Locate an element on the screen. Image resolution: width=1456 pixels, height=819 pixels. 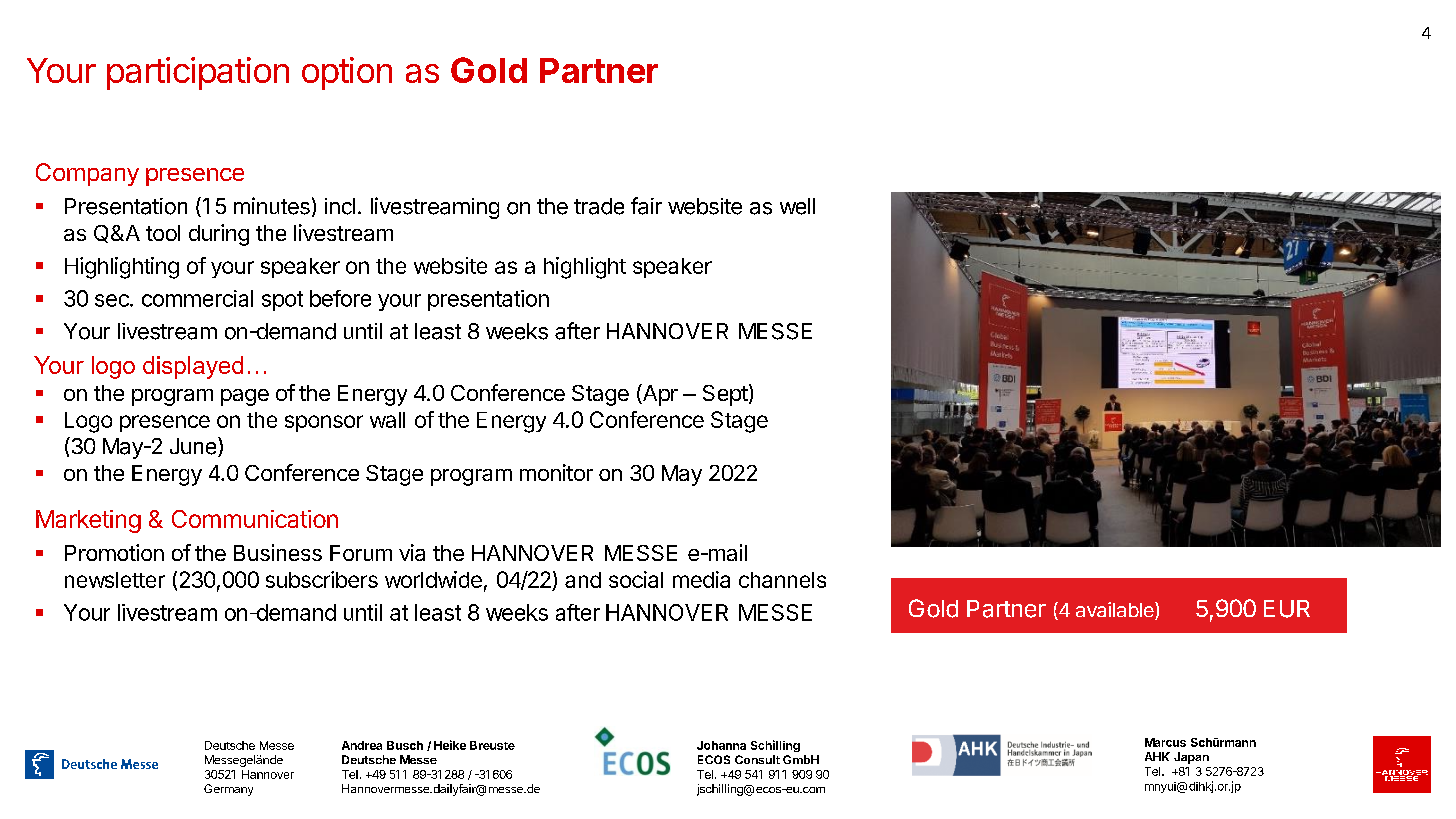
option is located at coordinates (347, 73).
